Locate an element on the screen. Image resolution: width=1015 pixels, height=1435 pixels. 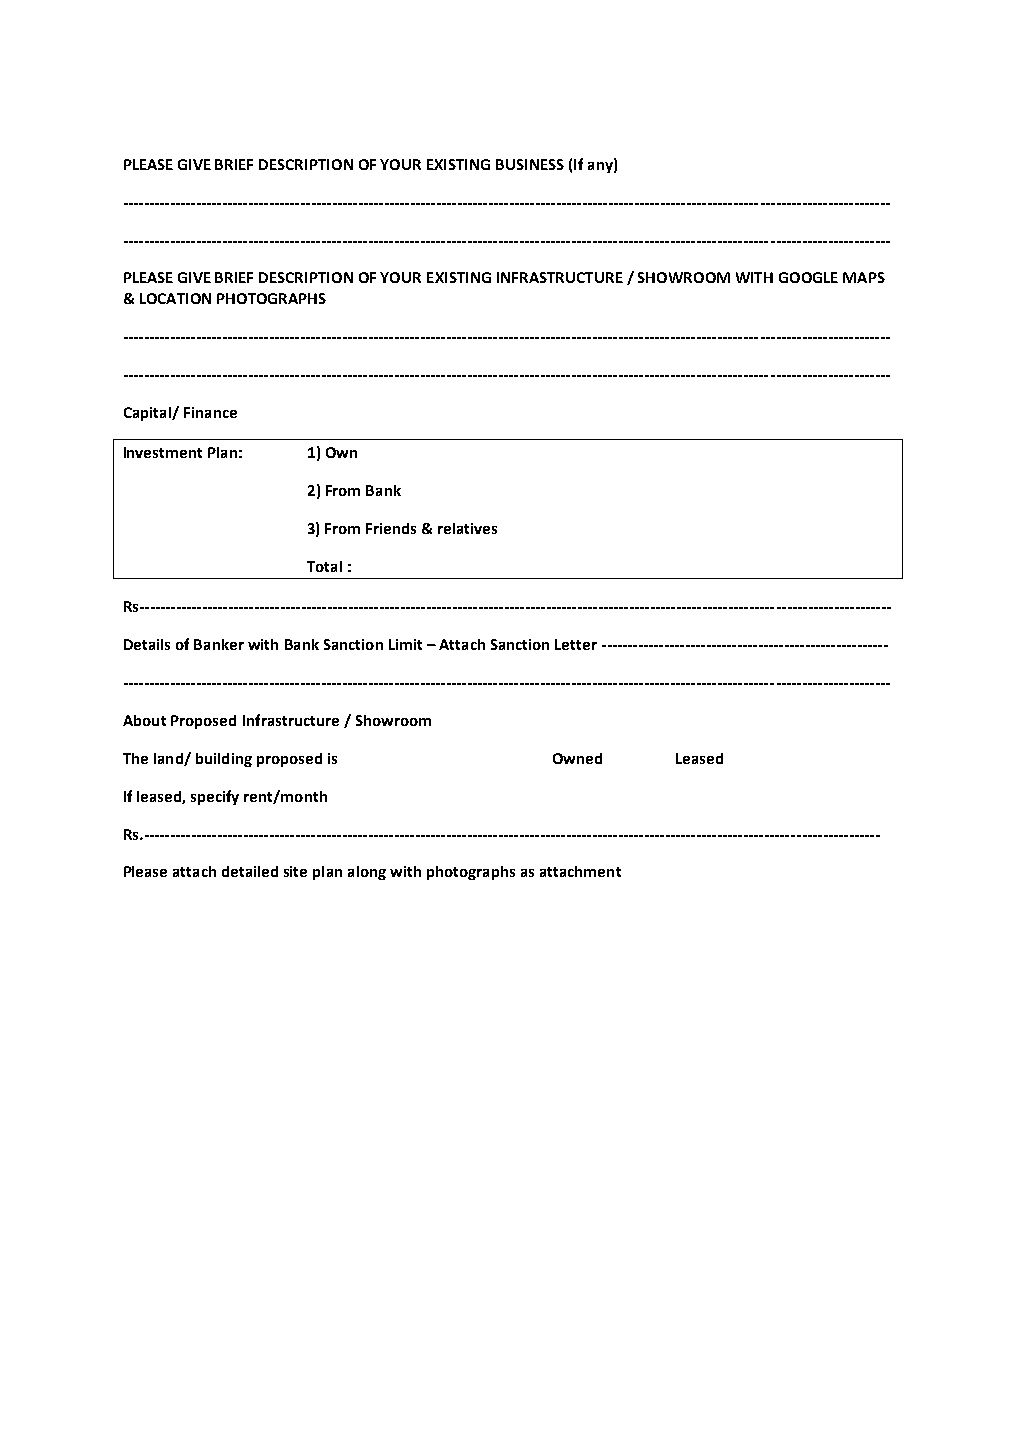
along is located at coordinates (367, 873).
